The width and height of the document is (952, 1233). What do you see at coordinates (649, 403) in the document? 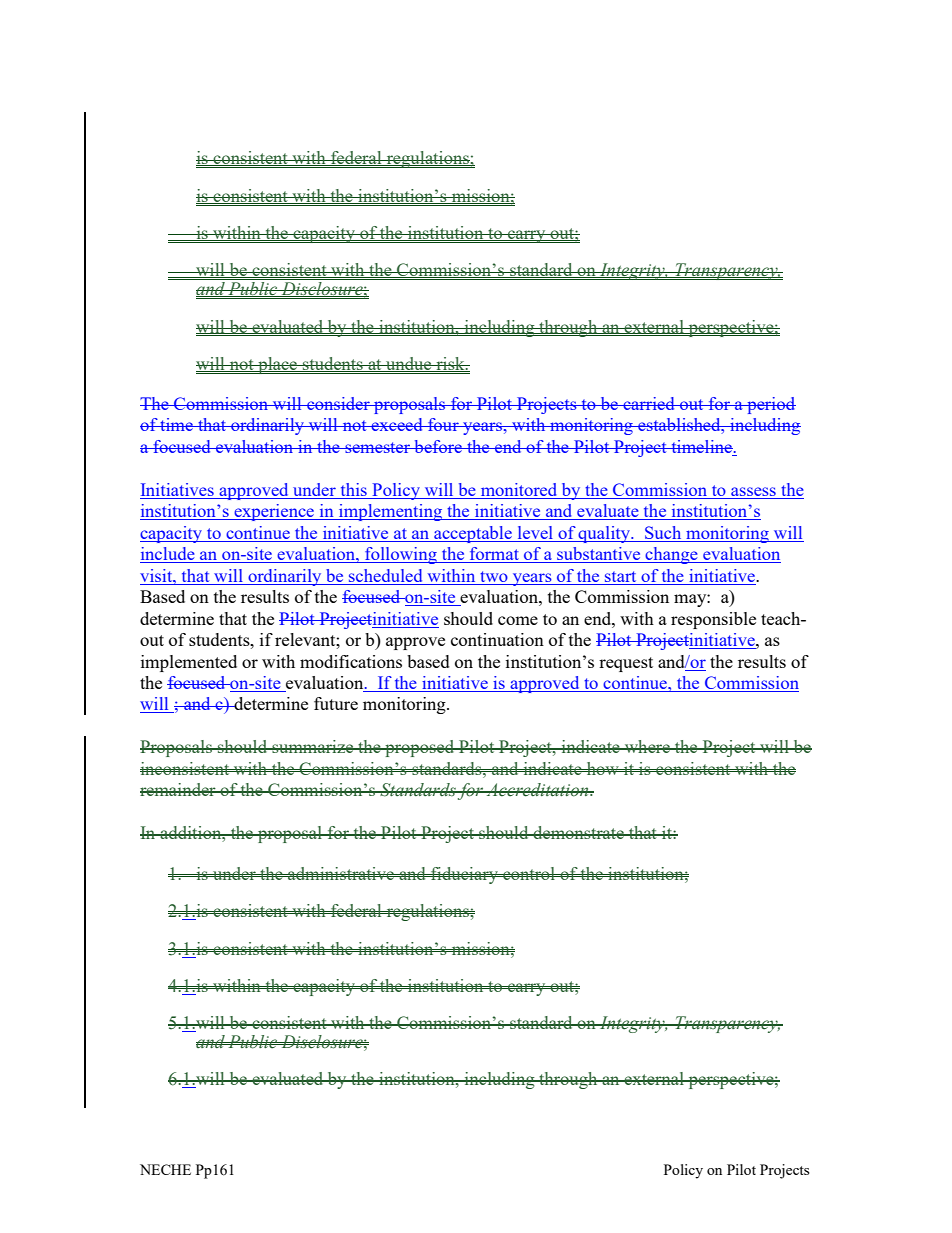
I see `carried` at bounding box center [649, 403].
